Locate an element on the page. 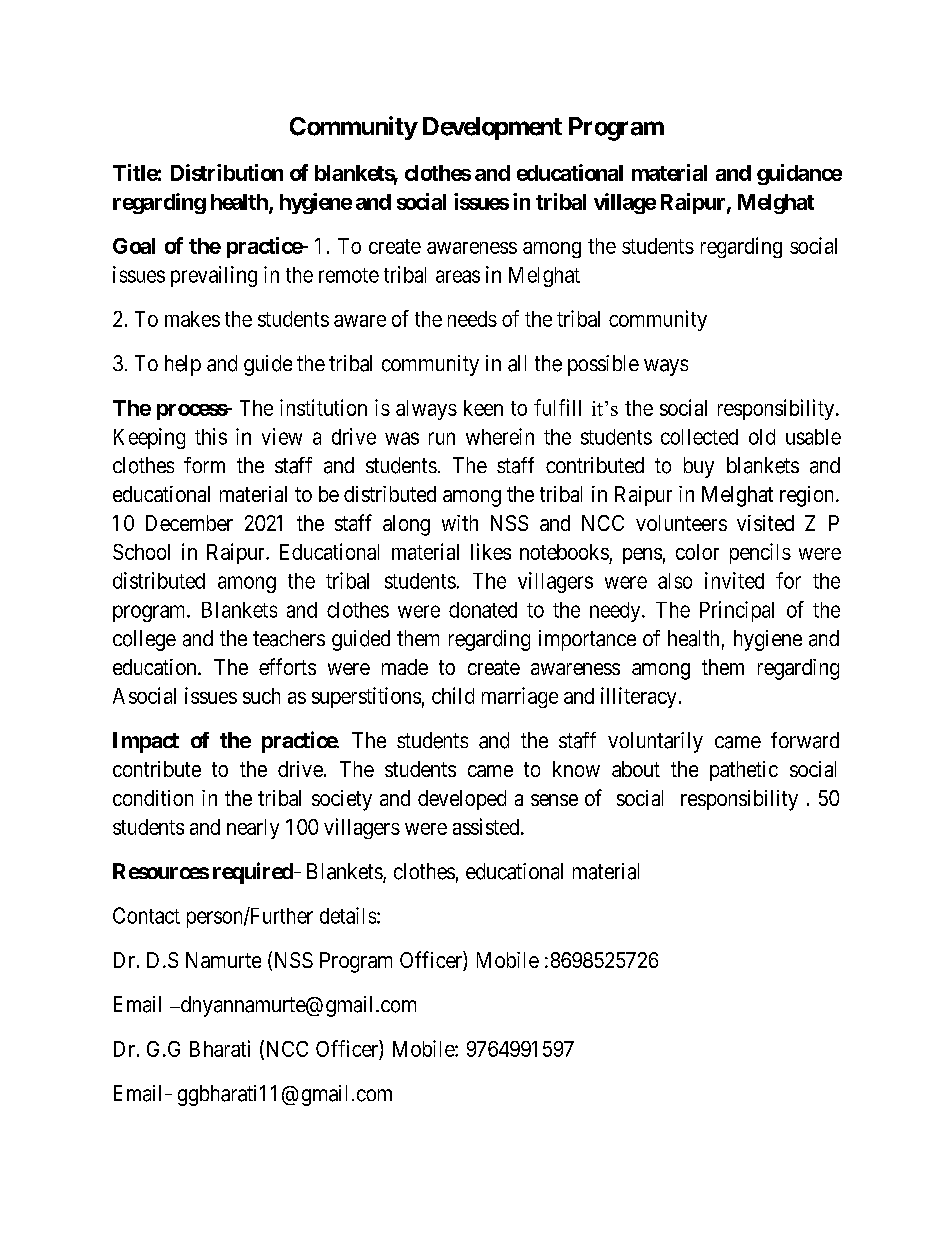 The image size is (952, 1233). assisted is located at coordinates (487, 826).
